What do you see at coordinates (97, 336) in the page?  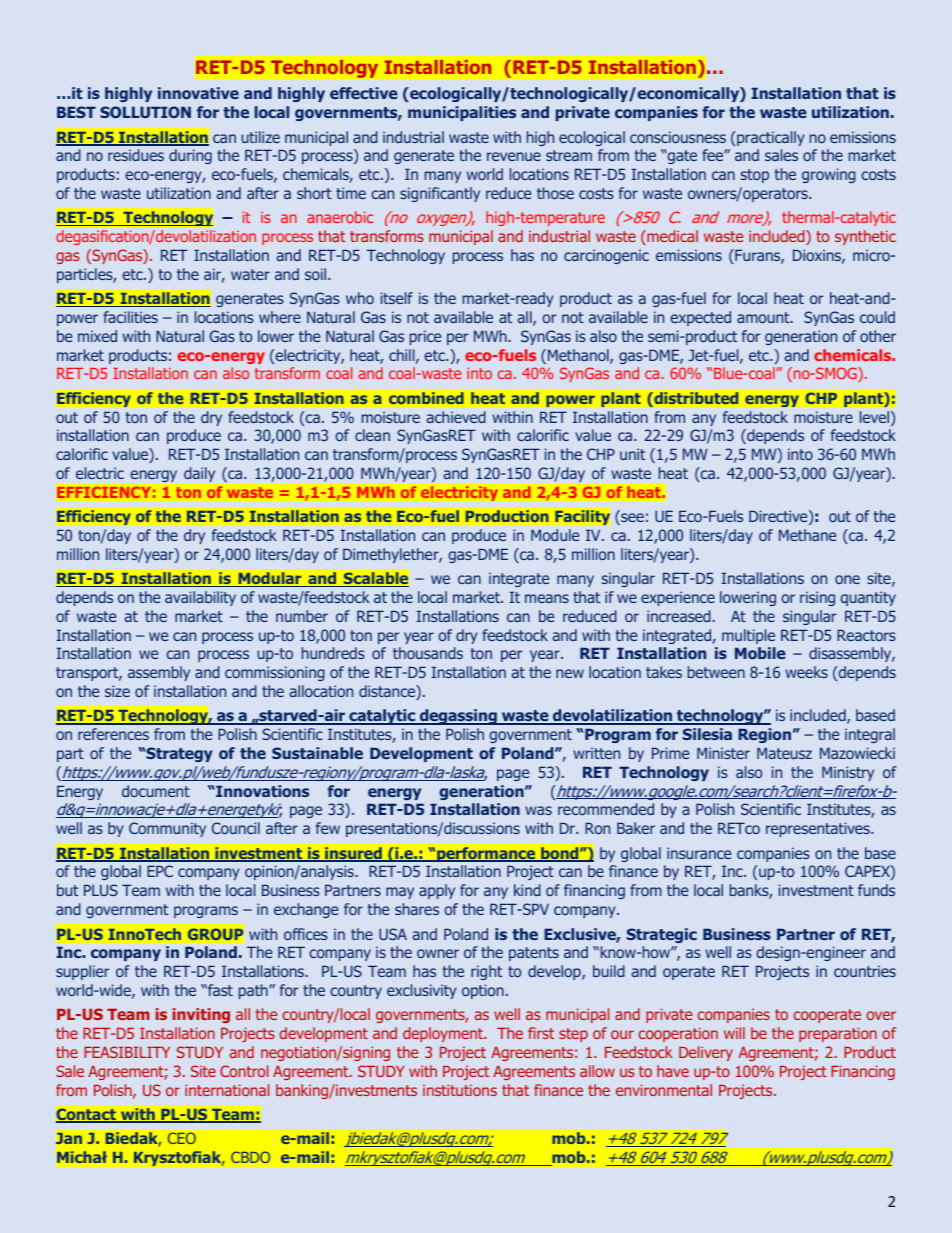 I see `mixed` at bounding box center [97, 336].
